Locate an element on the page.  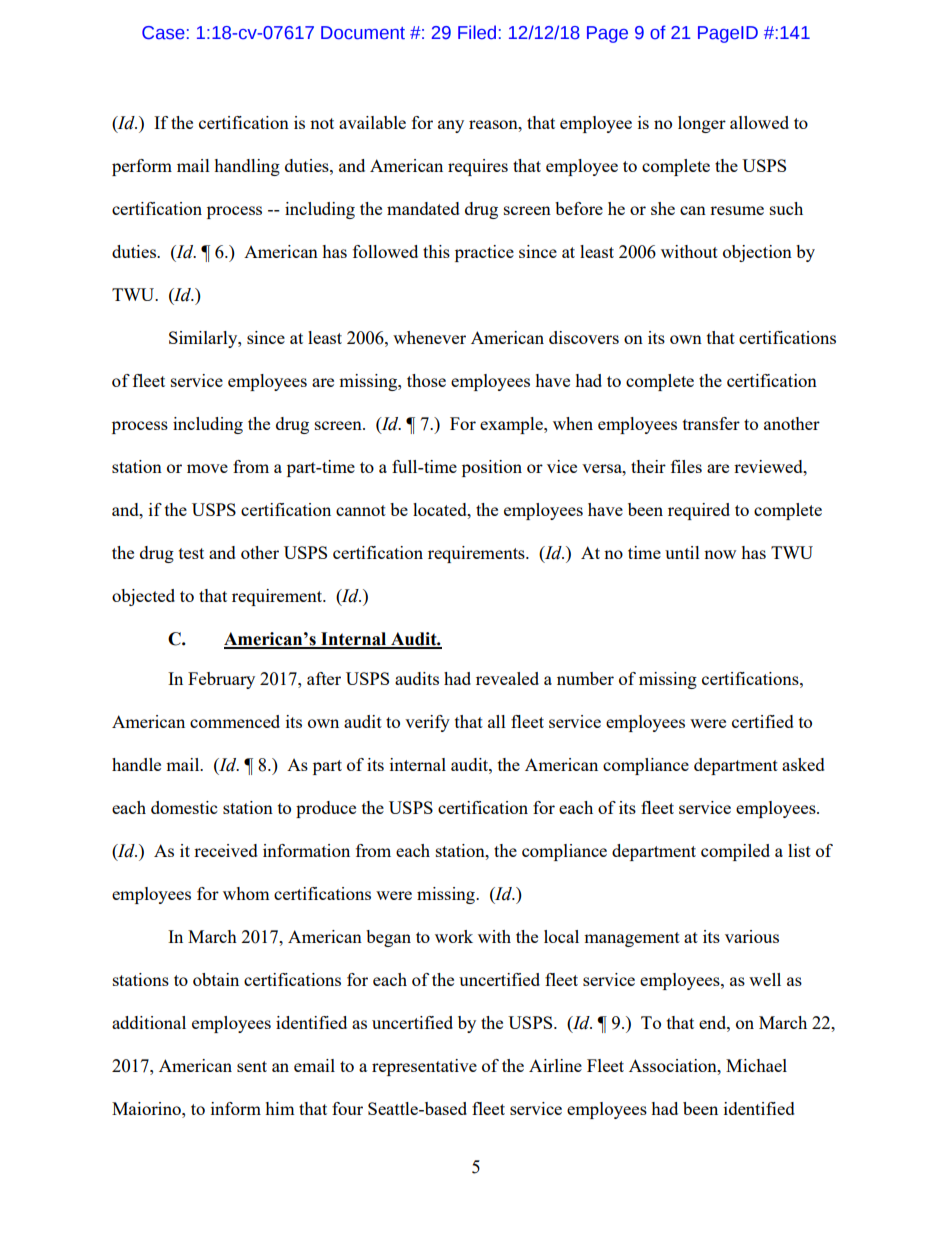
him is located at coordinates (280, 1108).
